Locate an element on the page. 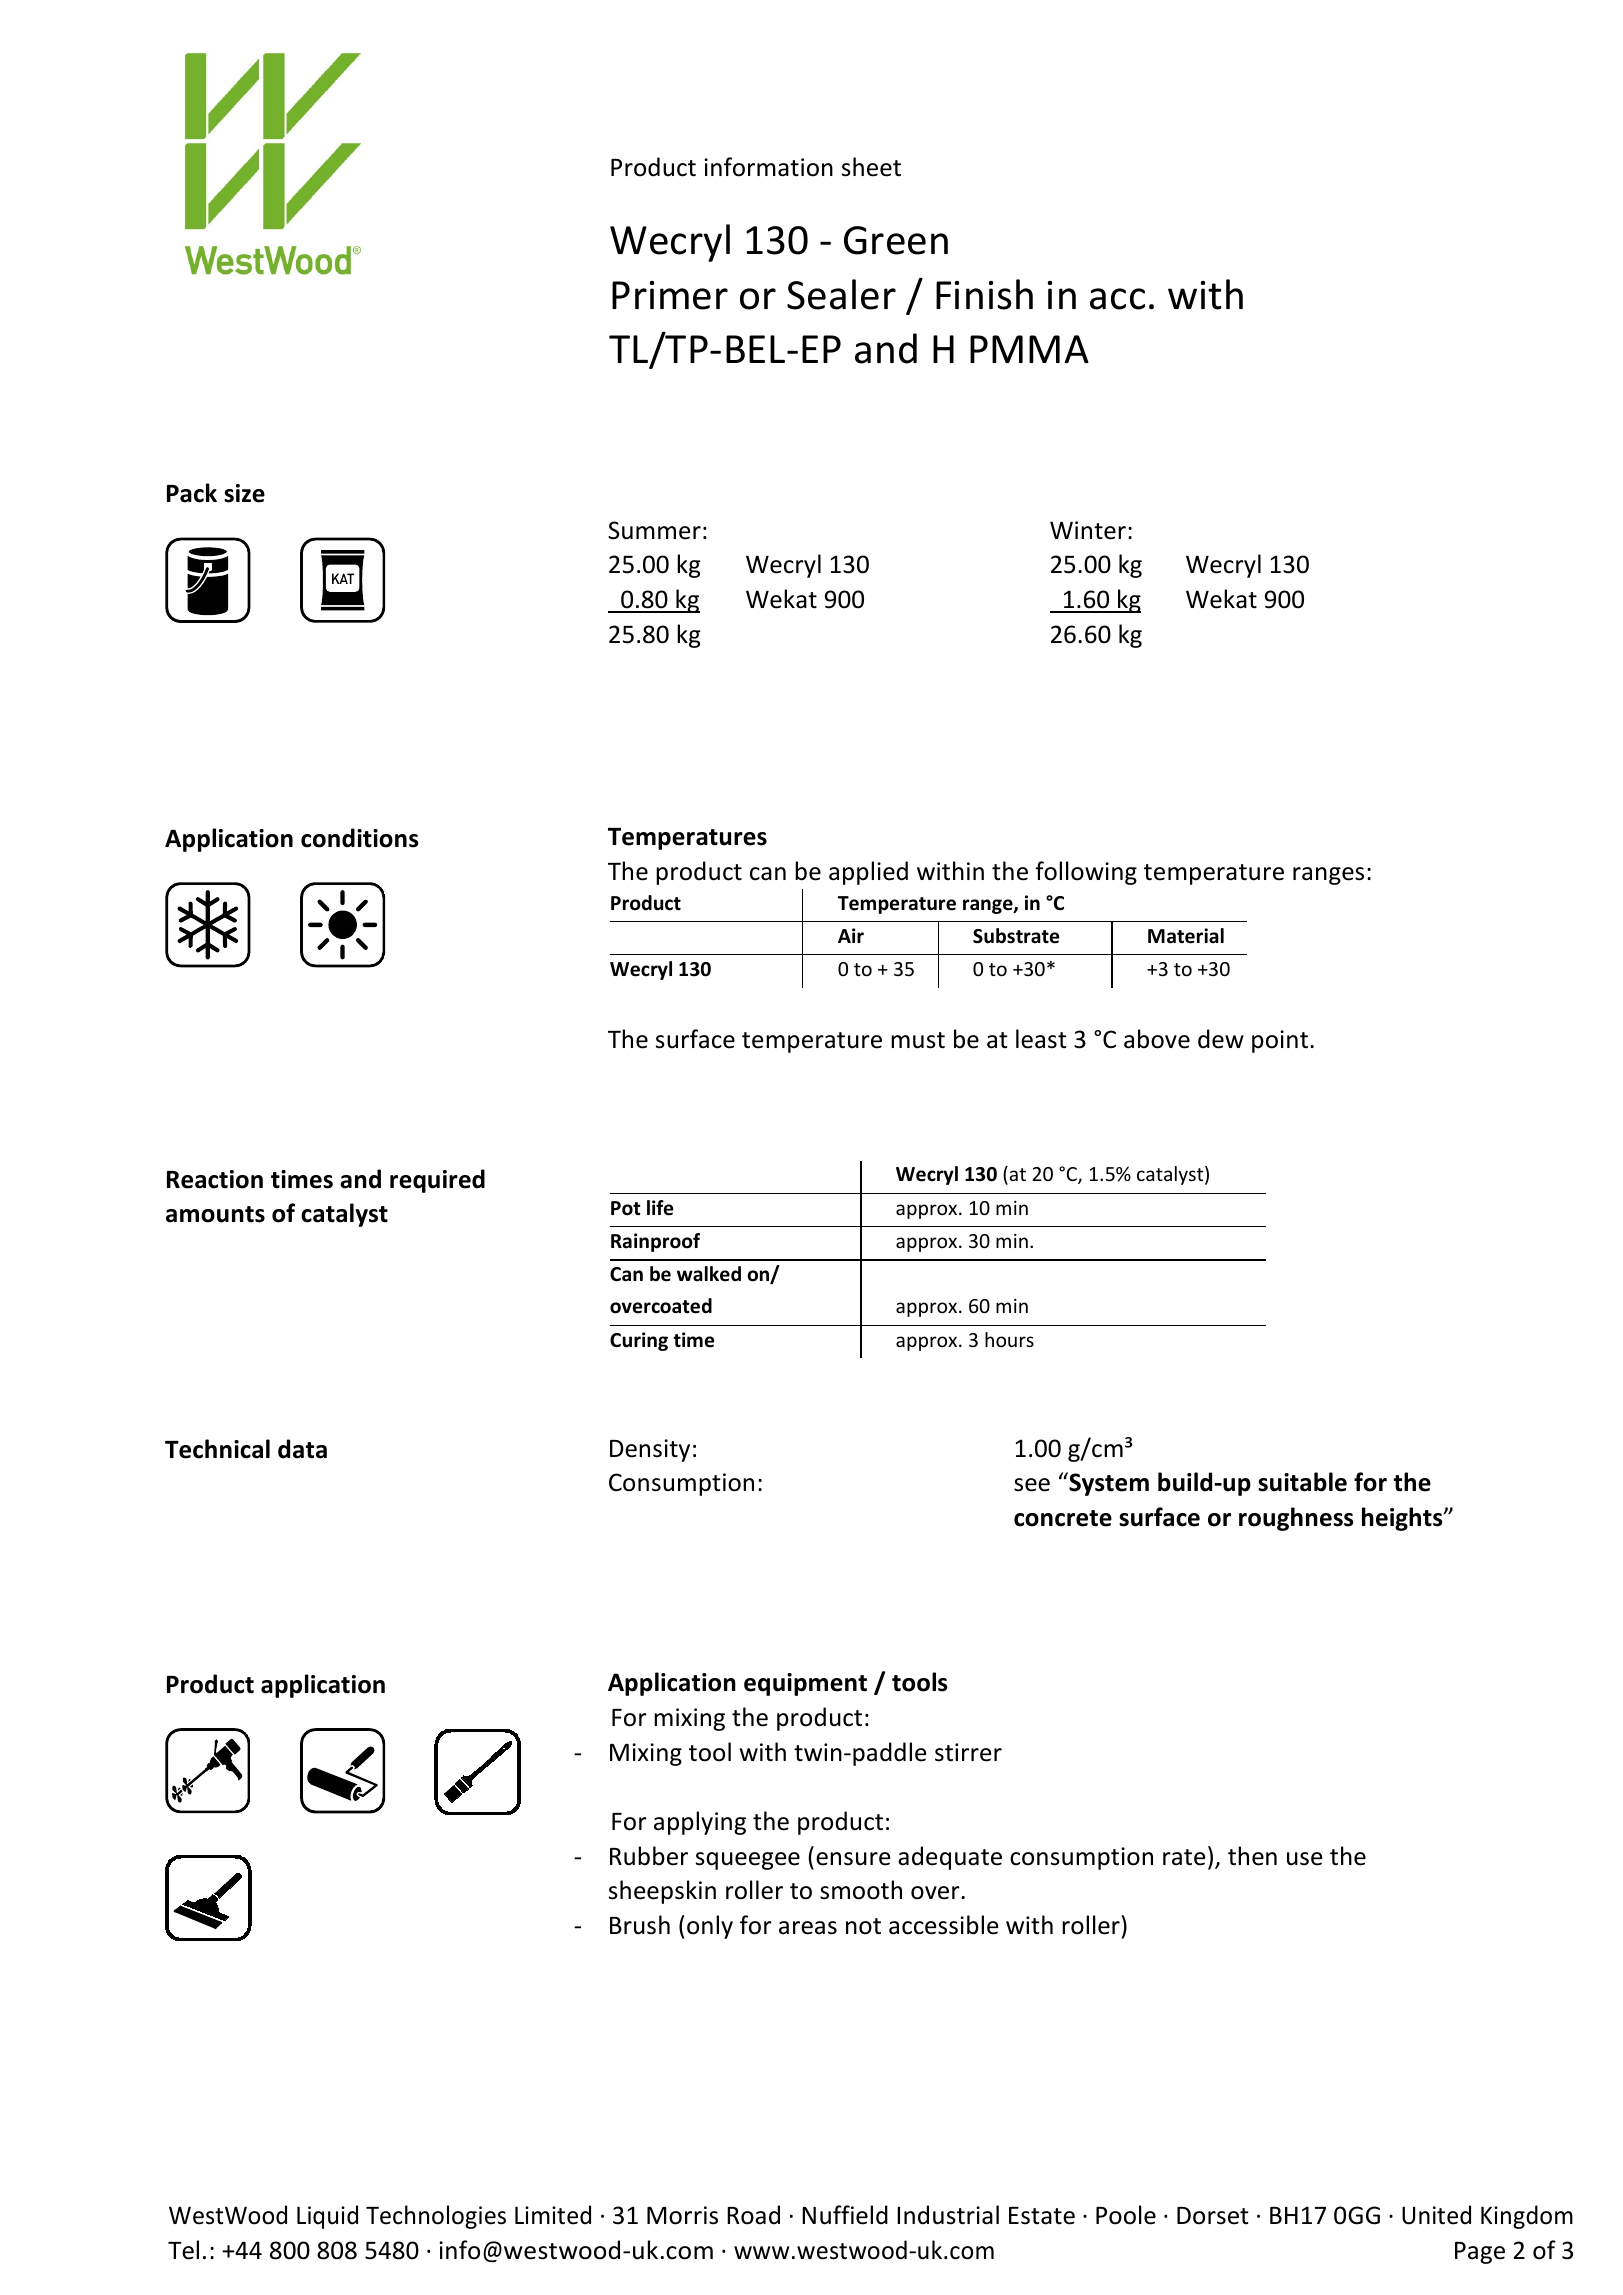 This page has width=1623, height=2295. walked is located at coordinates (709, 1274).
